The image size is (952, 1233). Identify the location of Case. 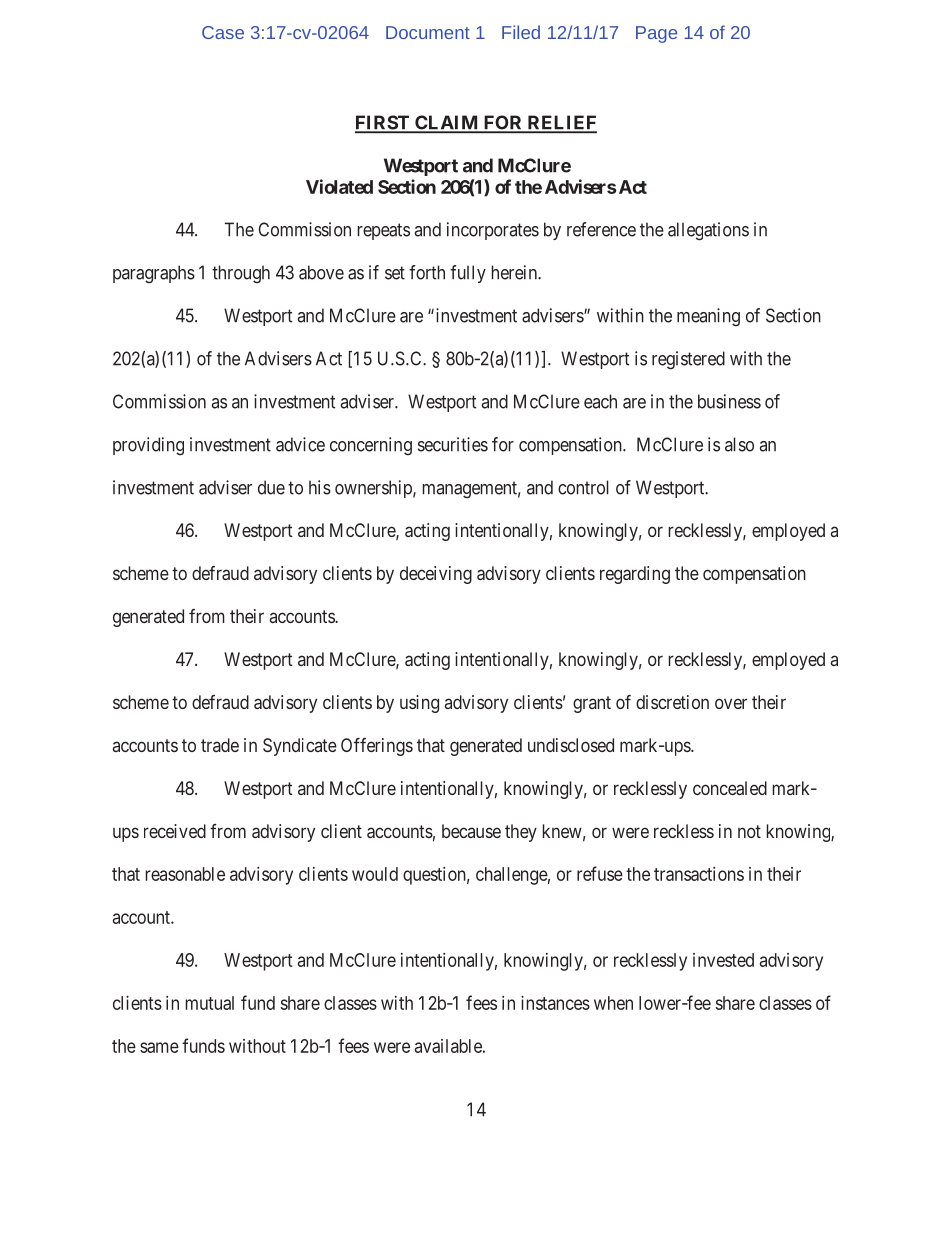
(223, 32).
